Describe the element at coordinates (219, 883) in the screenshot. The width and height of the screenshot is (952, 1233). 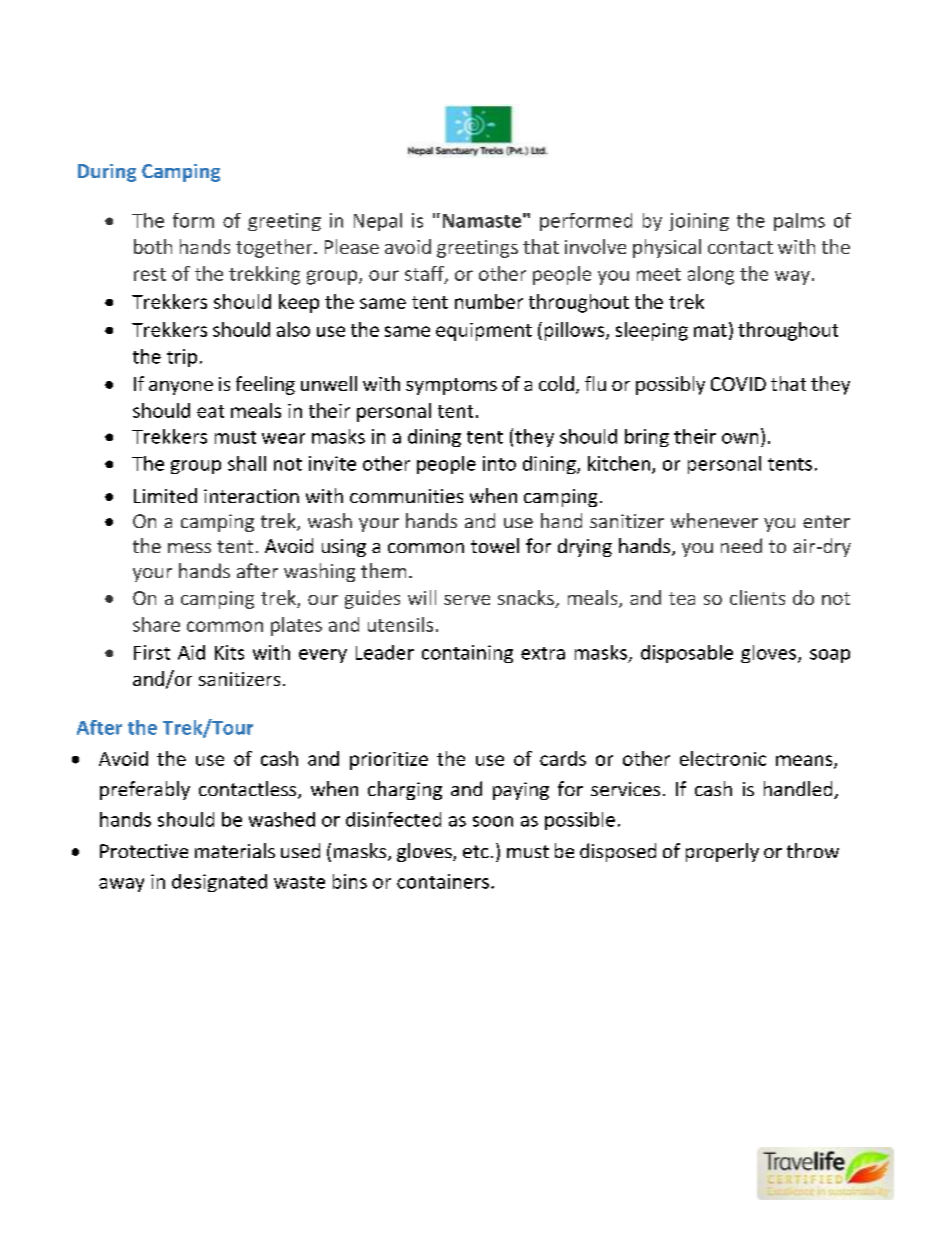
I see `designated` at that location.
